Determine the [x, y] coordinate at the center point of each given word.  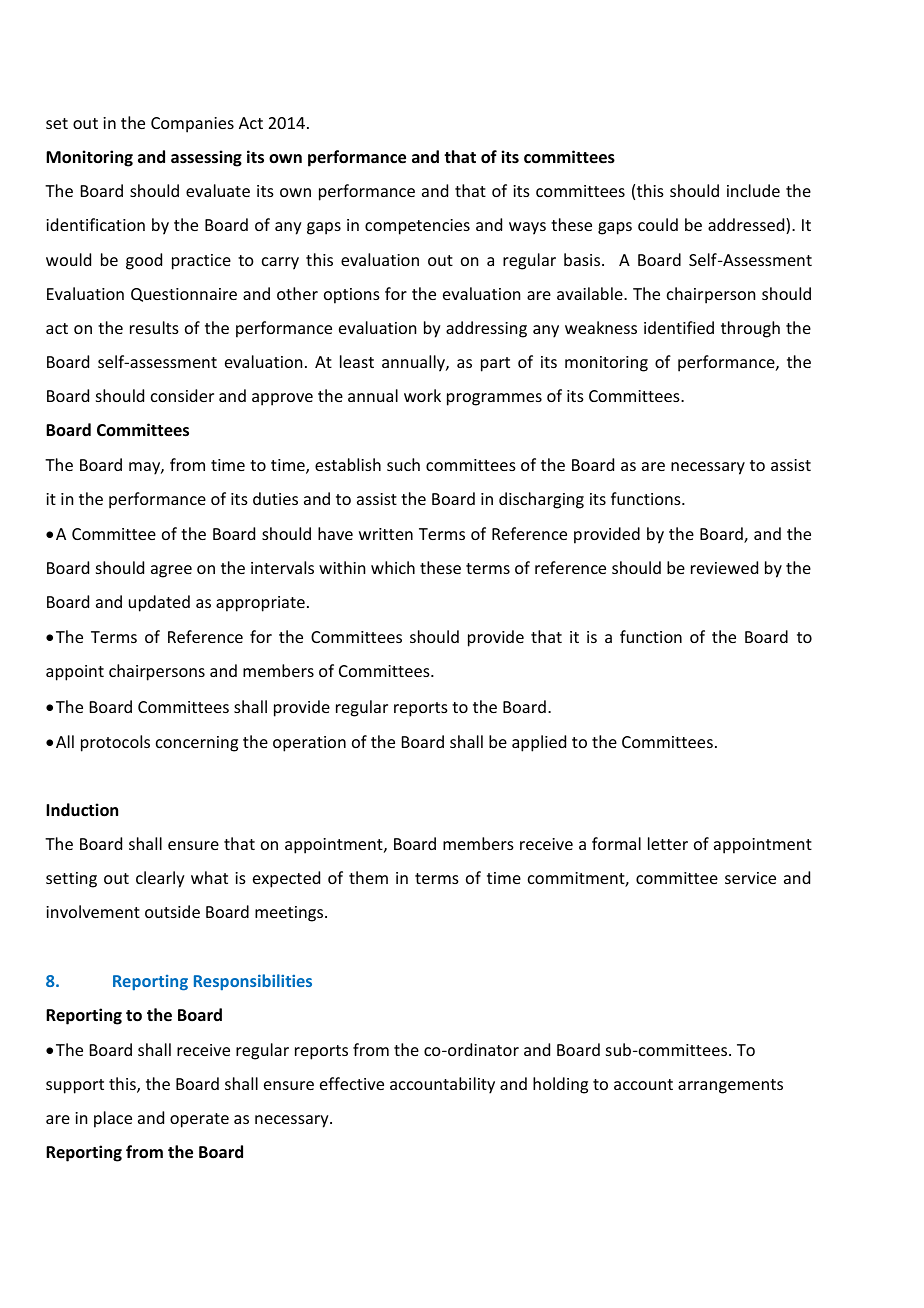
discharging [541, 500]
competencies [417, 227]
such [403, 464]
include [753, 190]
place [113, 1119]
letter [668, 843]
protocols [115, 743]
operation [309, 744]
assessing [206, 158]
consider [182, 395]
